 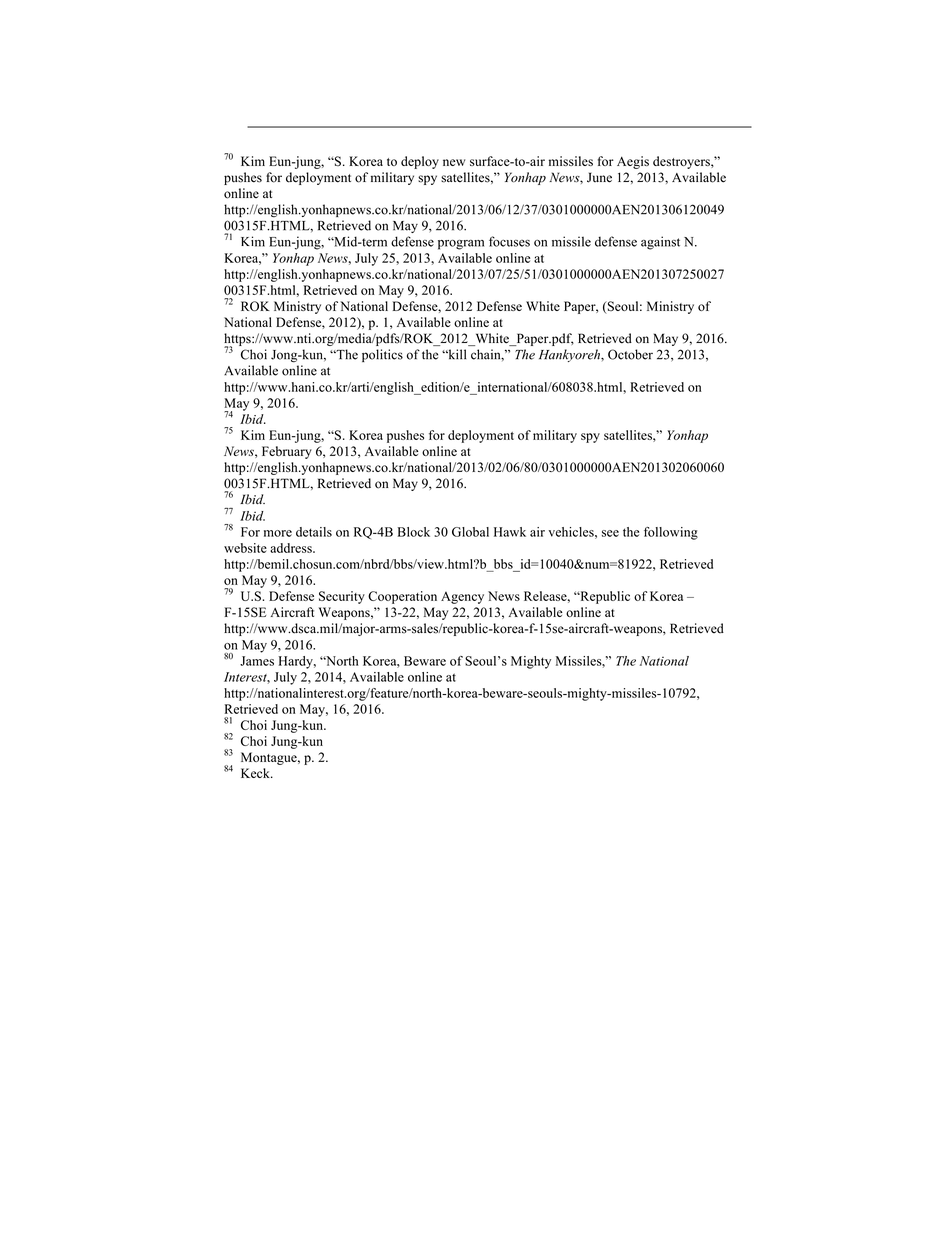 I want to click on Cooperation, so click(x=402, y=597).
